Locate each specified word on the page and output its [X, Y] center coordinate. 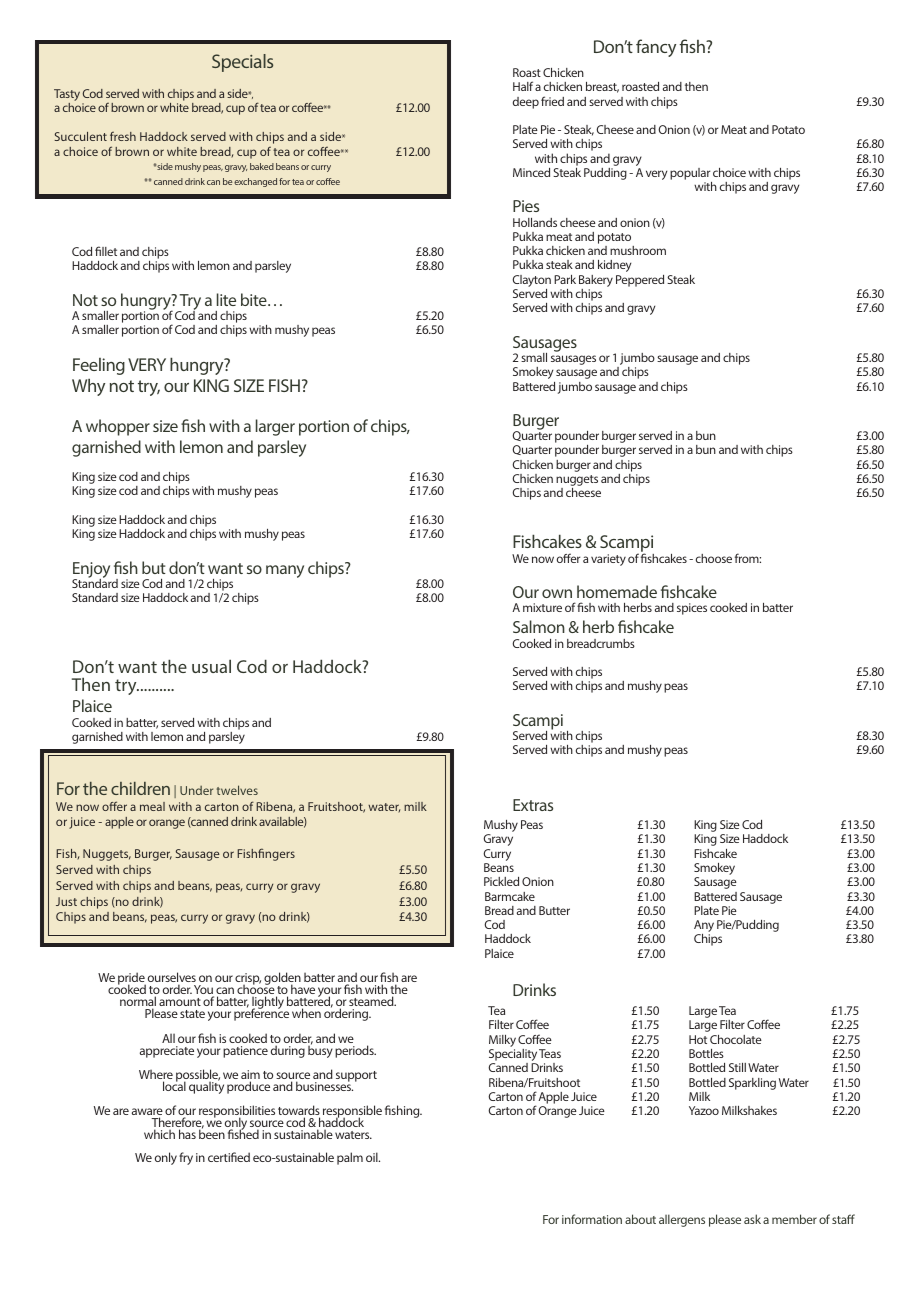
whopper [118, 427]
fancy [656, 48]
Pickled [501, 881]
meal [152, 806]
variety [608, 560]
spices [692, 609]
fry [186, 1158]
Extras [533, 805]
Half [523, 86]
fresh [123, 136]
